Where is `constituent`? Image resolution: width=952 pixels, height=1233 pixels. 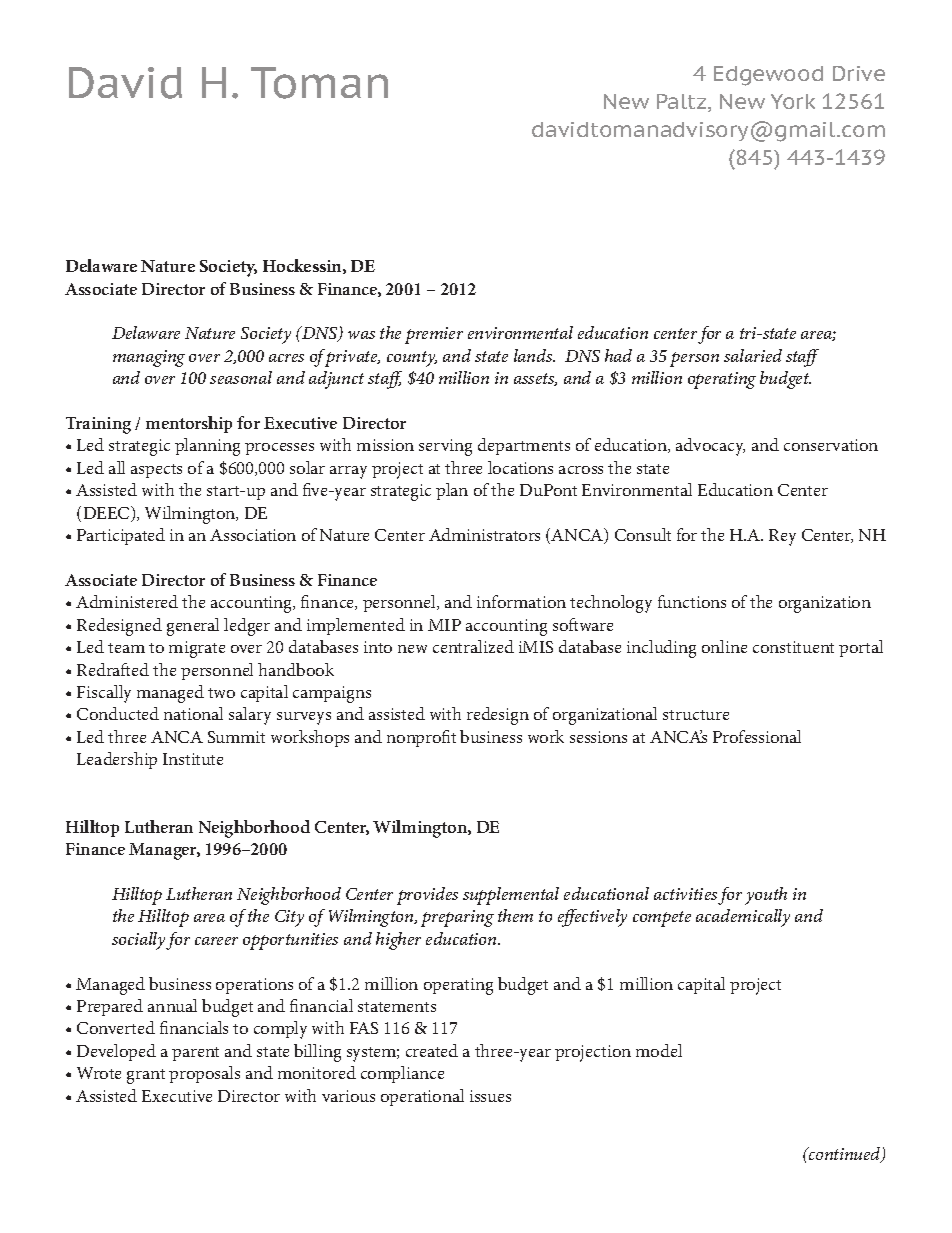
constituent is located at coordinates (793, 647).
